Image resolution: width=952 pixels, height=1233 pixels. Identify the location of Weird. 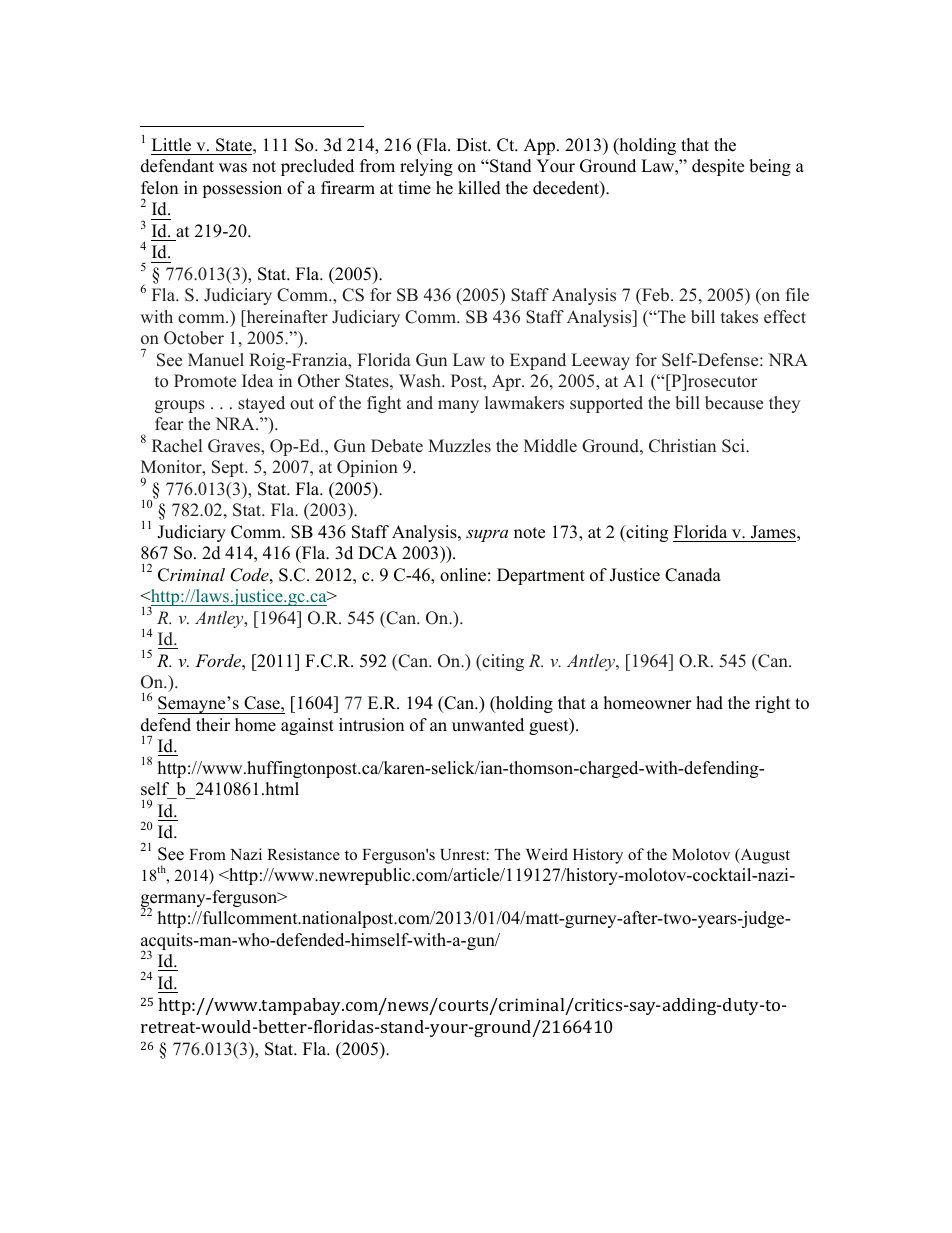
(547, 854).
